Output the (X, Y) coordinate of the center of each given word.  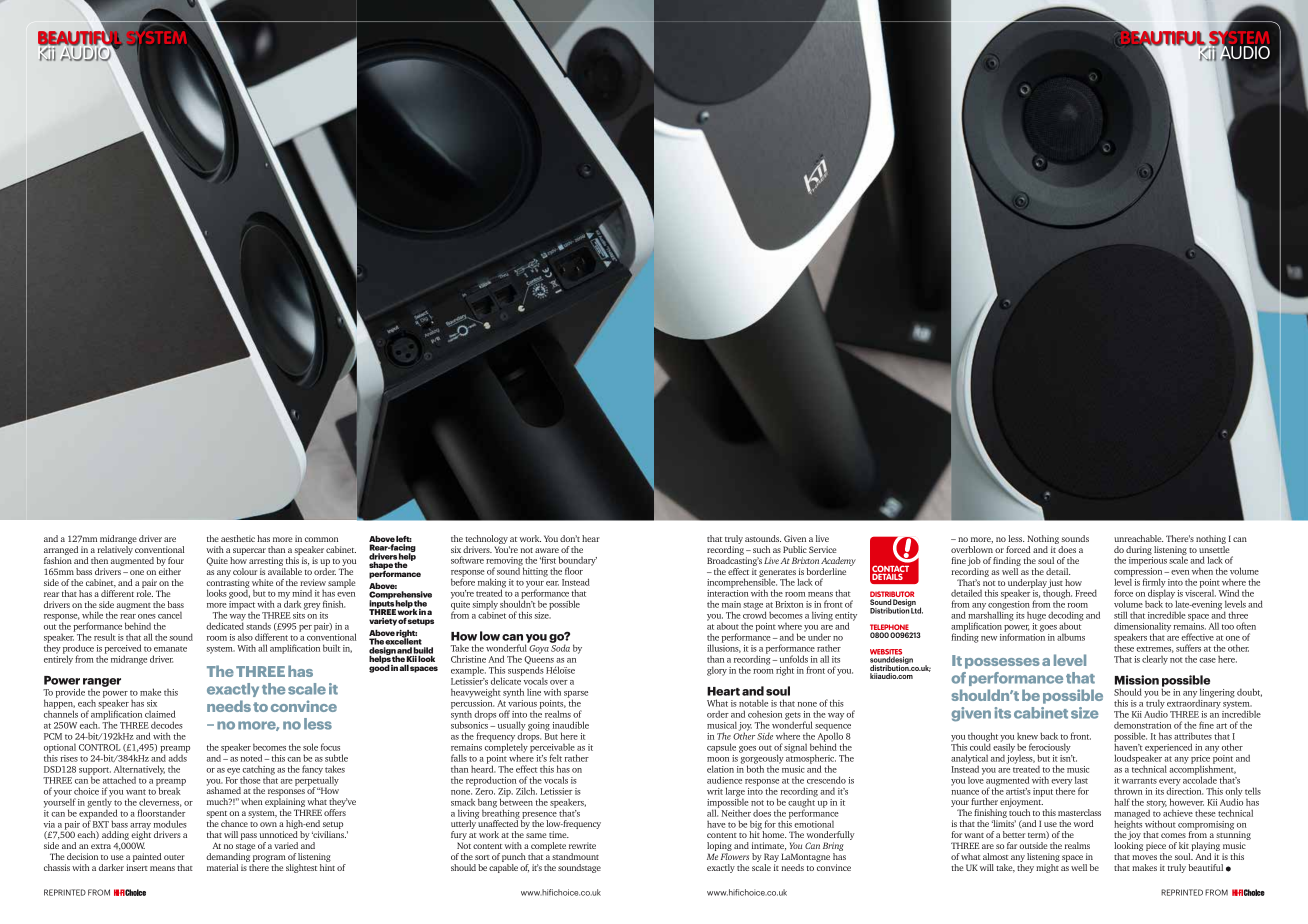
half (1122, 802)
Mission (1137, 680)
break (170, 790)
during (1139, 552)
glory (717, 671)
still (1120, 615)
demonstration (1142, 725)
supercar (248, 553)
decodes (167, 725)
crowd (755, 614)
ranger (102, 684)
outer (174, 857)
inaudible (571, 725)
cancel (170, 615)
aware (547, 550)
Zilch (526, 791)
